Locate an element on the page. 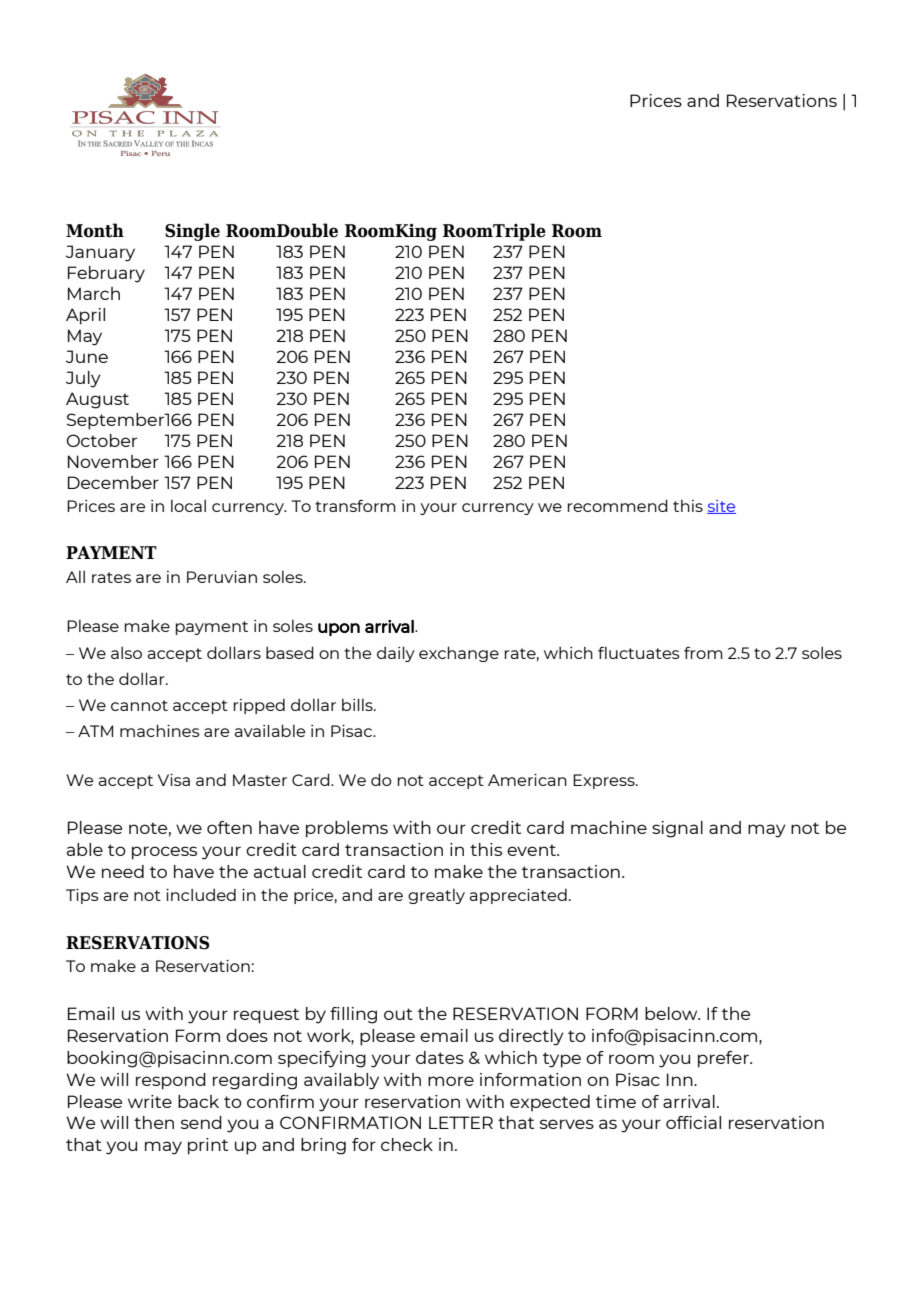 The height and width of the document is (1308, 924). also is located at coordinates (126, 652).
